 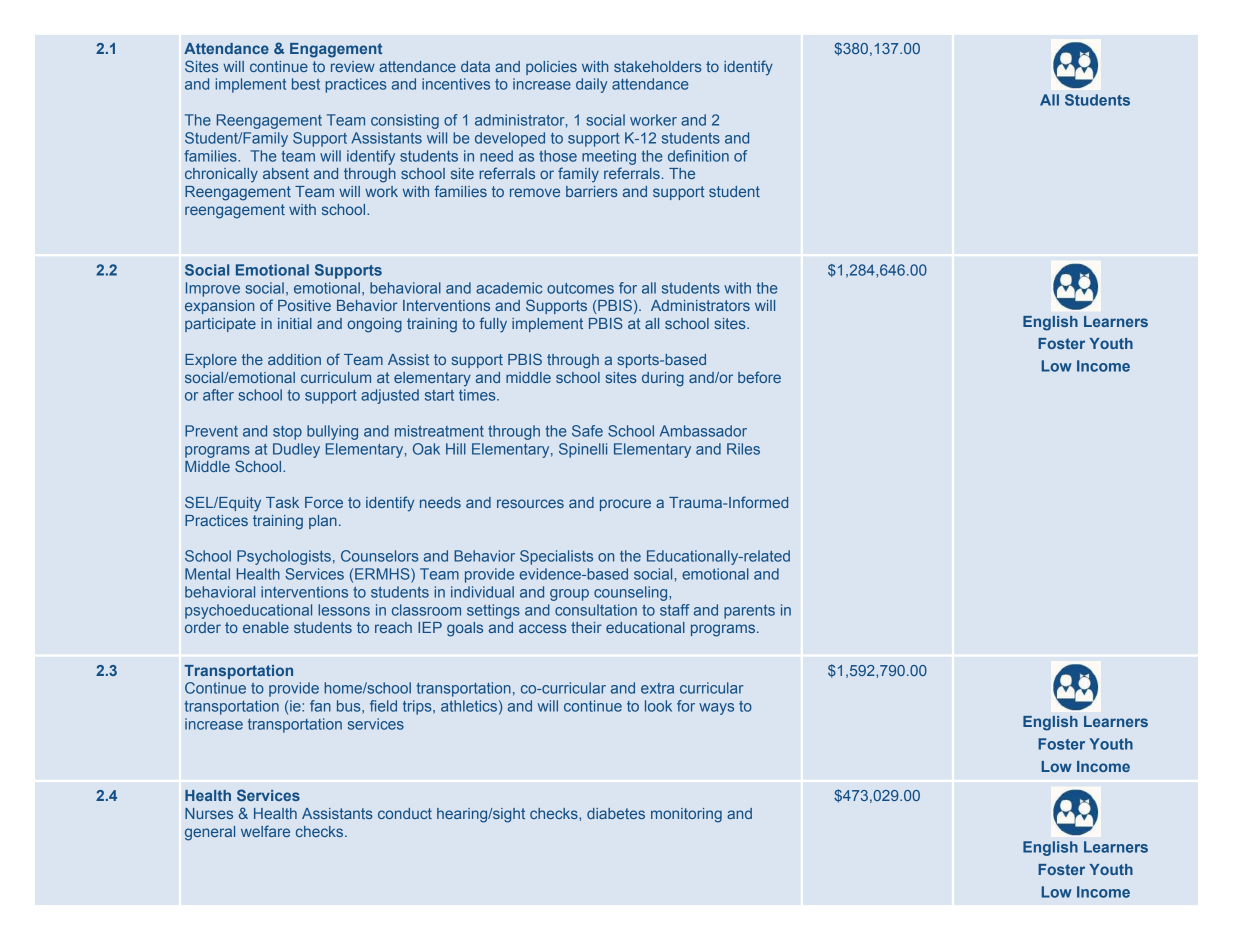 What do you see at coordinates (284, 557) in the screenshot?
I see `Psychologists` at bounding box center [284, 557].
